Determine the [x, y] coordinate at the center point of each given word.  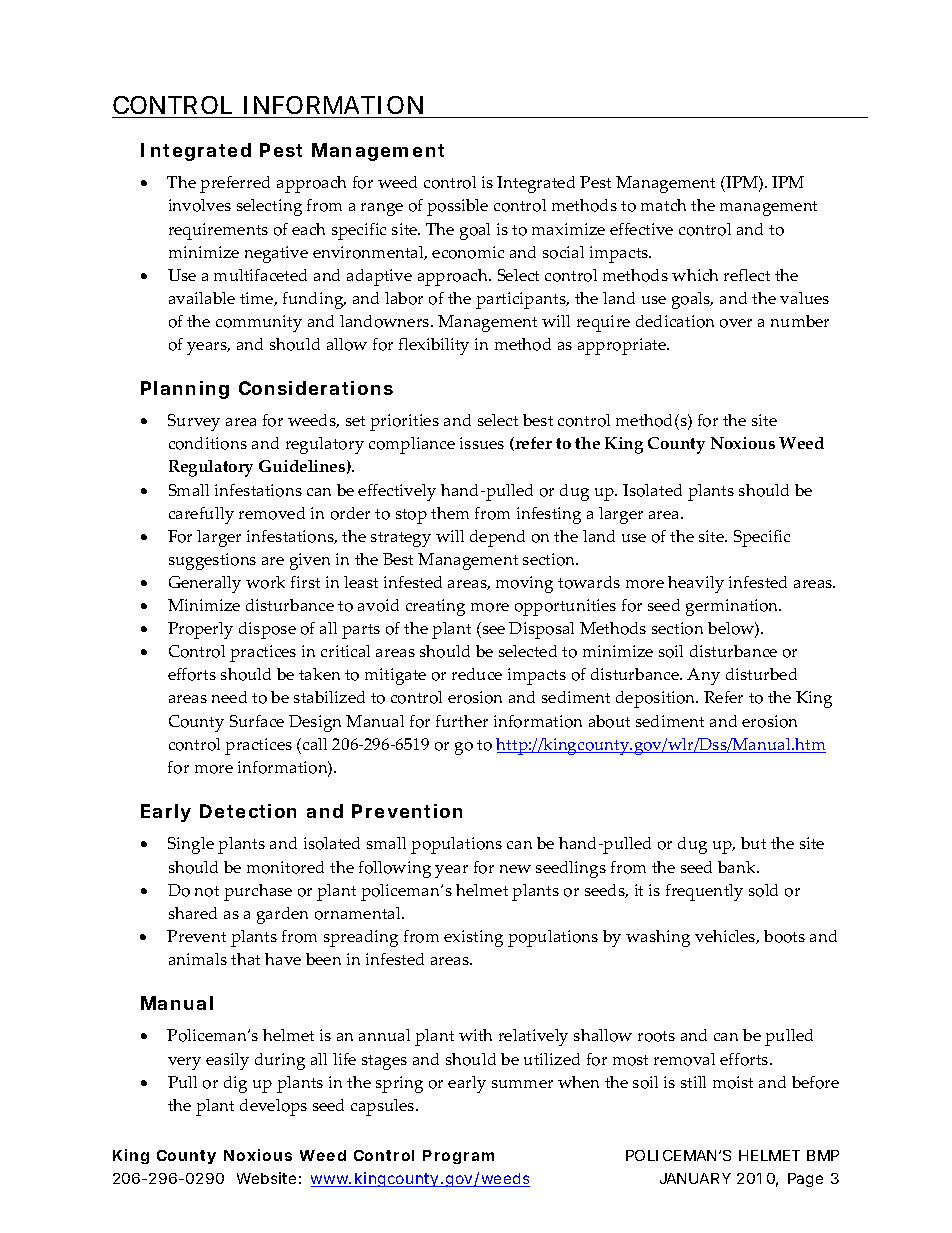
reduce [477, 674]
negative [276, 254]
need [229, 697]
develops [273, 1107]
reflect [747, 275]
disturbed [761, 674]
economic [468, 252]
